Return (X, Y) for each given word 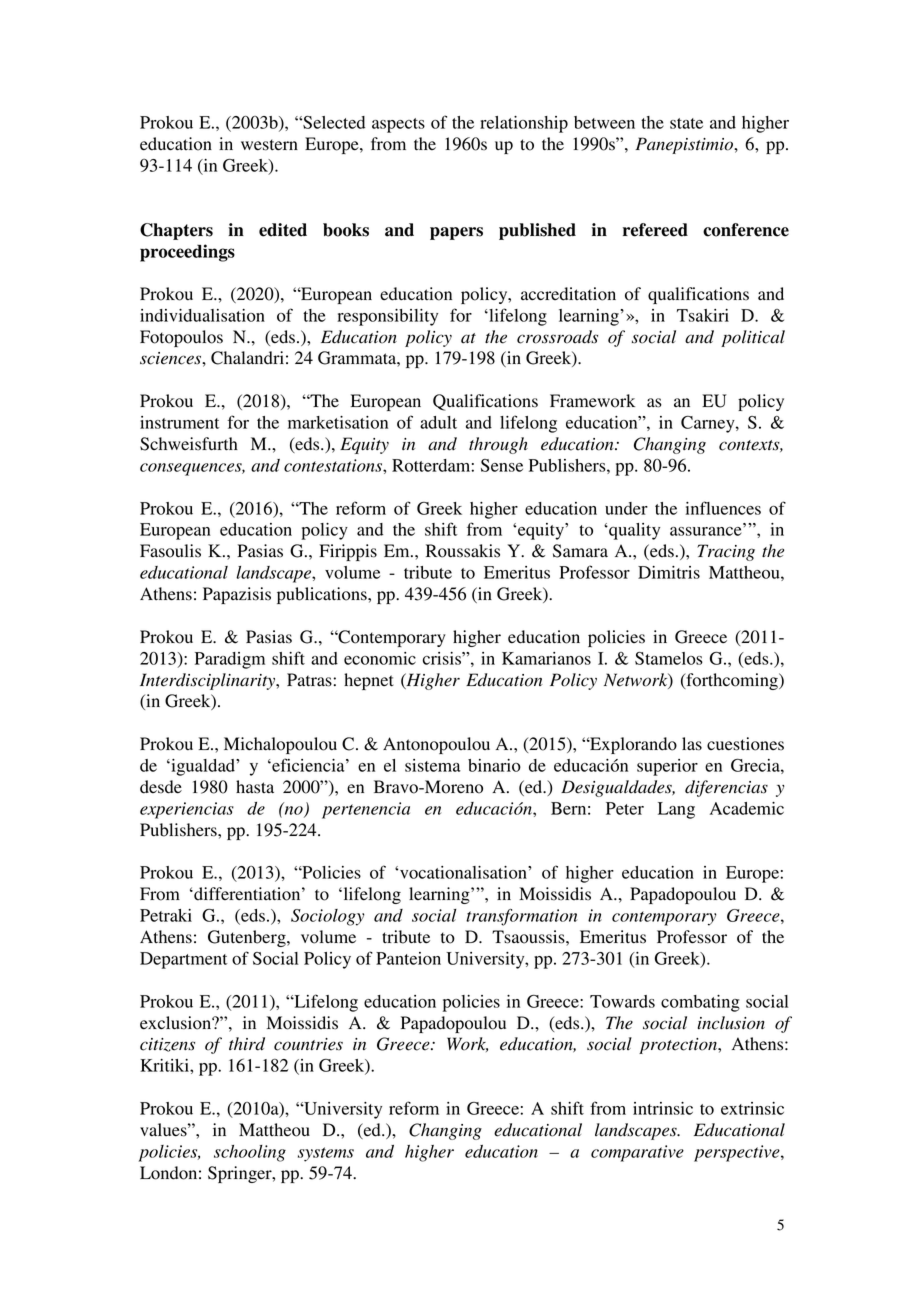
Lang (676, 810)
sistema (433, 765)
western (269, 145)
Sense (502, 465)
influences (723, 508)
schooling (250, 1153)
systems (326, 1154)
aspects (398, 125)
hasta (255, 787)
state (686, 123)
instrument (179, 422)
